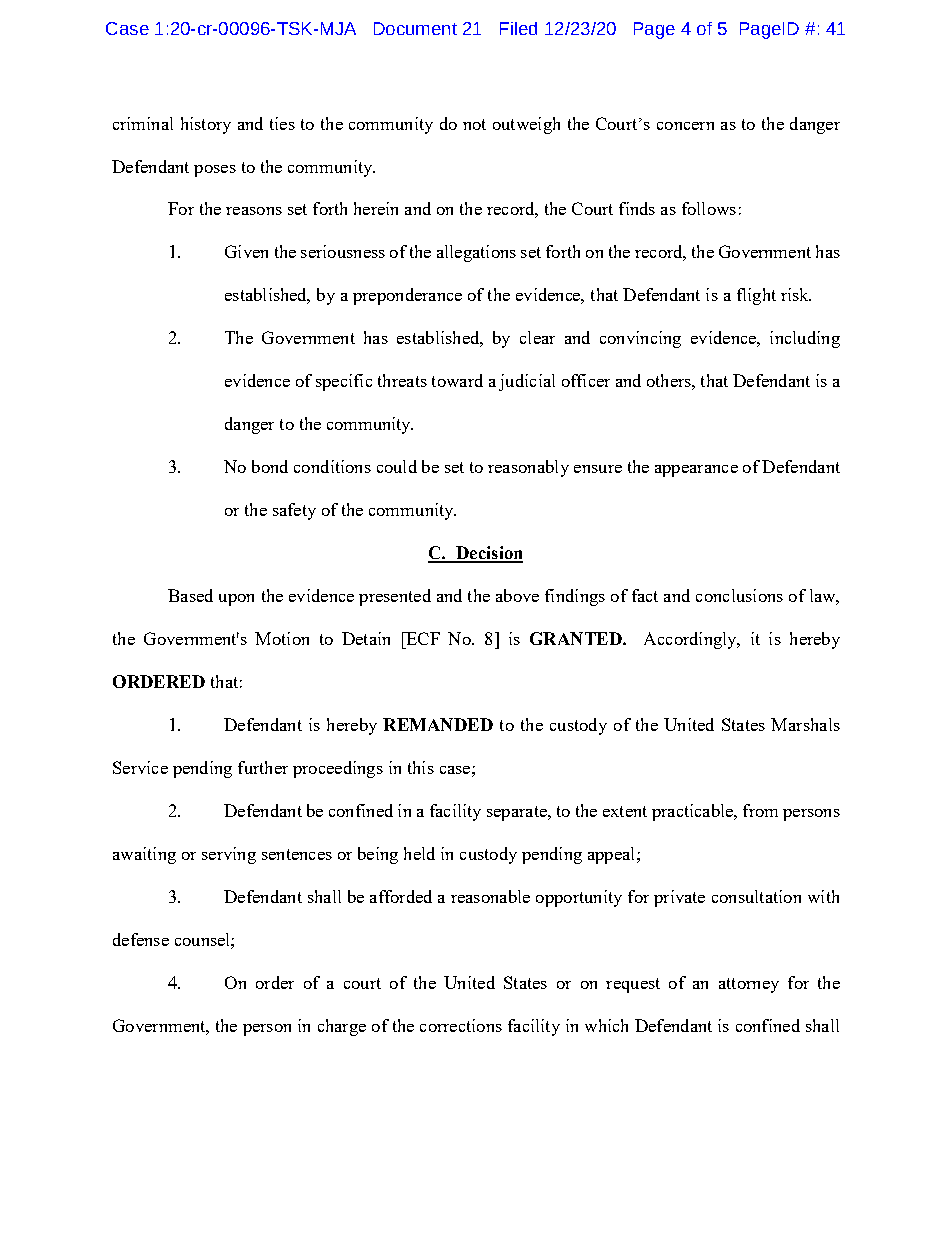 This screenshot has height=1233, width=952. Describe the element at coordinates (685, 126) in the screenshot. I see `concern` at that location.
